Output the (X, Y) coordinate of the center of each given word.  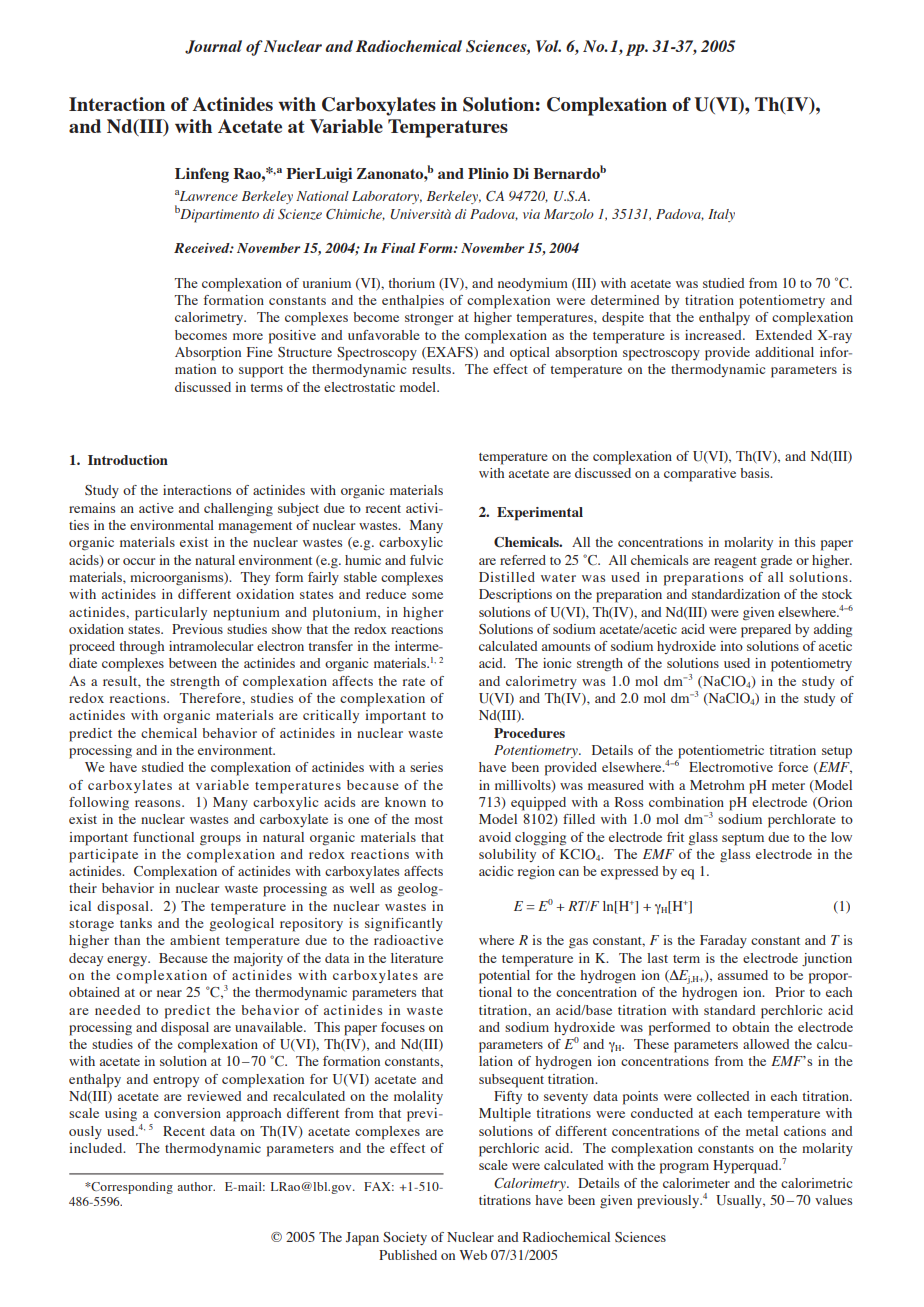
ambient (195, 940)
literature (417, 958)
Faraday (723, 941)
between (193, 663)
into (731, 646)
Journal (213, 47)
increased (714, 335)
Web (473, 1255)
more (248, 336)
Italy (721, 215)
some (427, 595)
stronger (429, 320)
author (196, 1186)
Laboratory (387, 197)
